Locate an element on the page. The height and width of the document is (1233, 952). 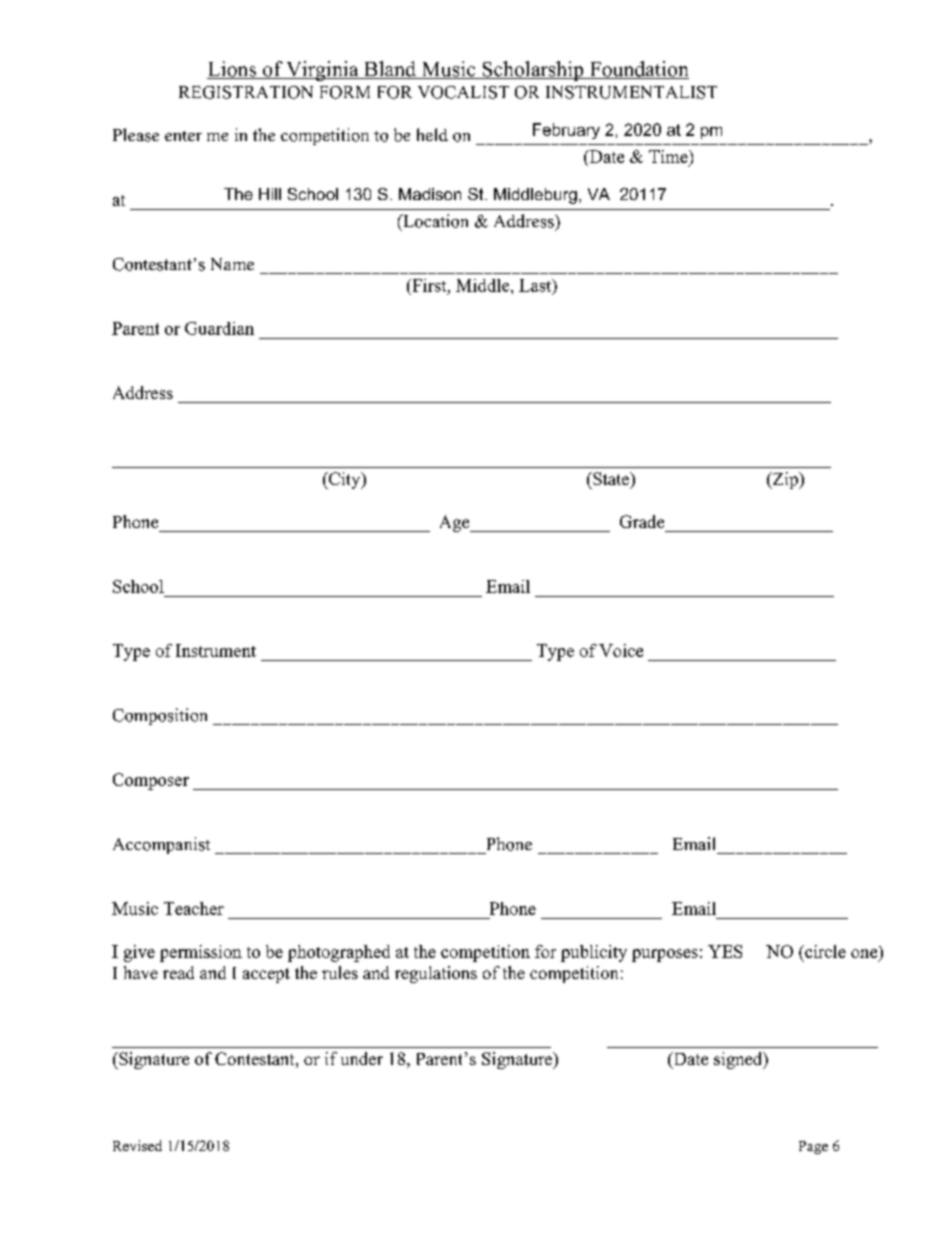
Revised is located at coordinates (137, 1145).
